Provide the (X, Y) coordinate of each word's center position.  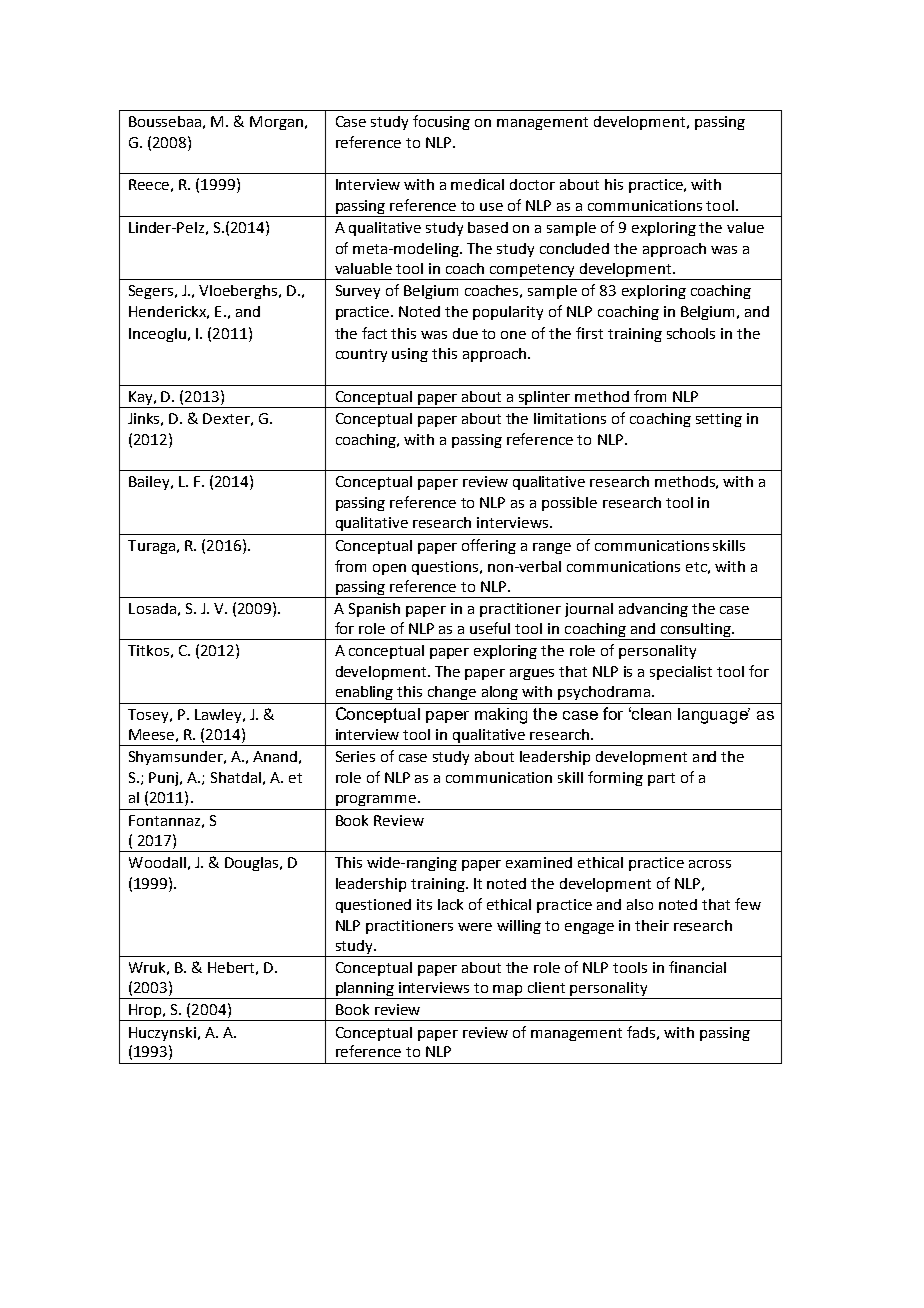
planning (365, 990)
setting (719, 420)
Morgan (276, 123)
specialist (681, 673)
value (745, 227)
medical (477, 184)
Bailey (150, 483)
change (452, 693)
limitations (570, 418)
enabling (364, 693)
